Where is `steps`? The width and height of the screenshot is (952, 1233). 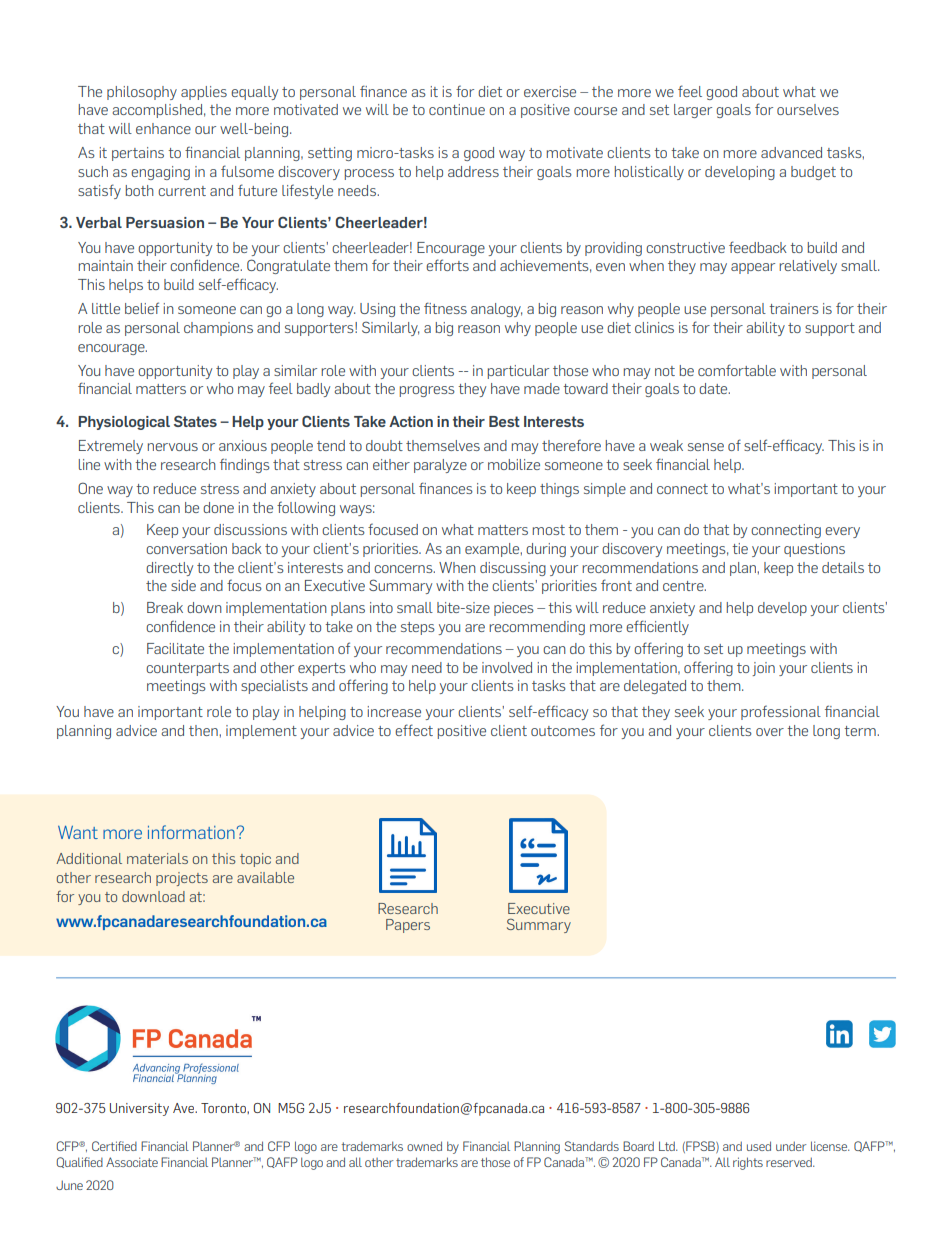
steps is located at coordinates (418, 628).
